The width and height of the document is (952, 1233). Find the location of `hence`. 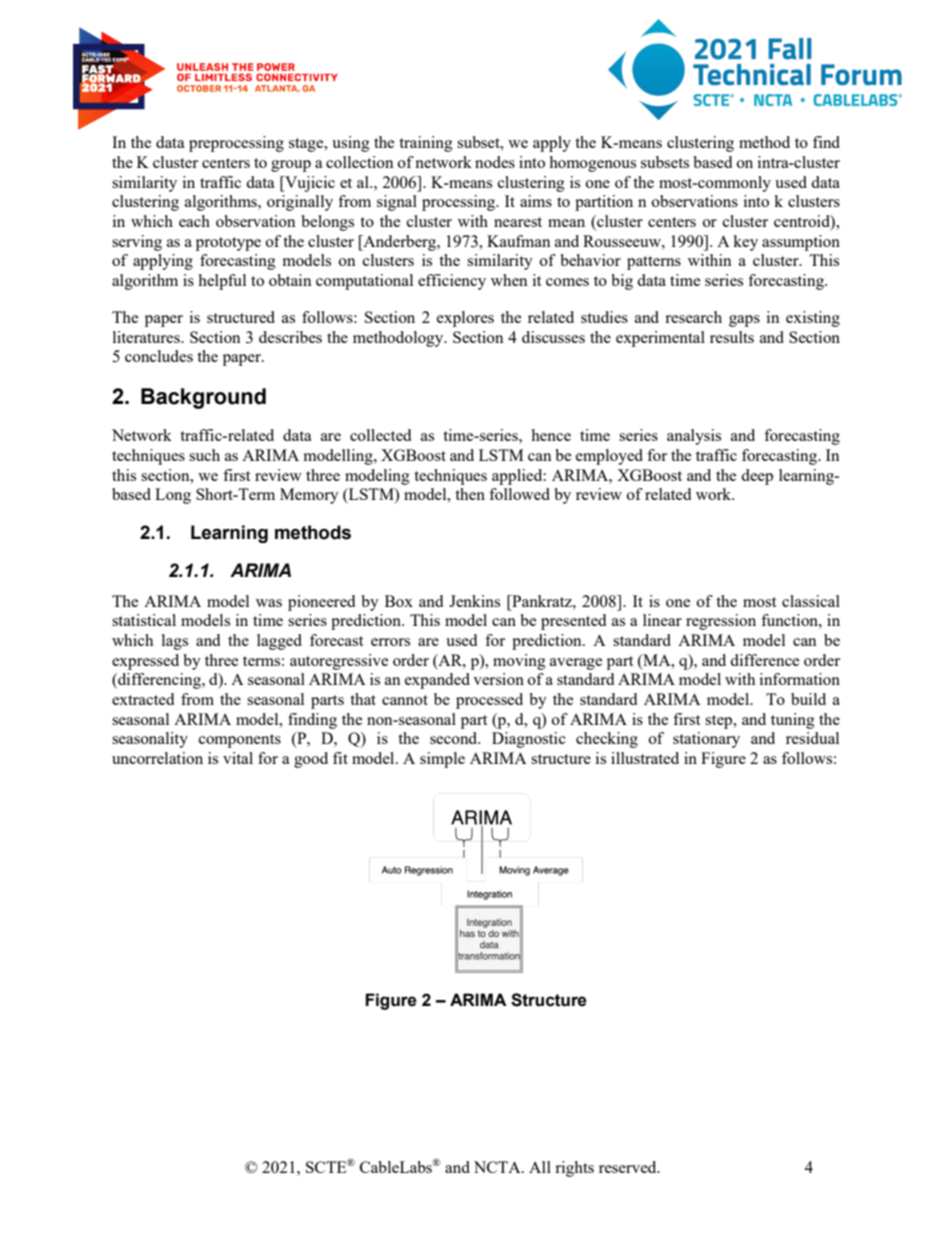

hence is located at coordinates (551, 435).
